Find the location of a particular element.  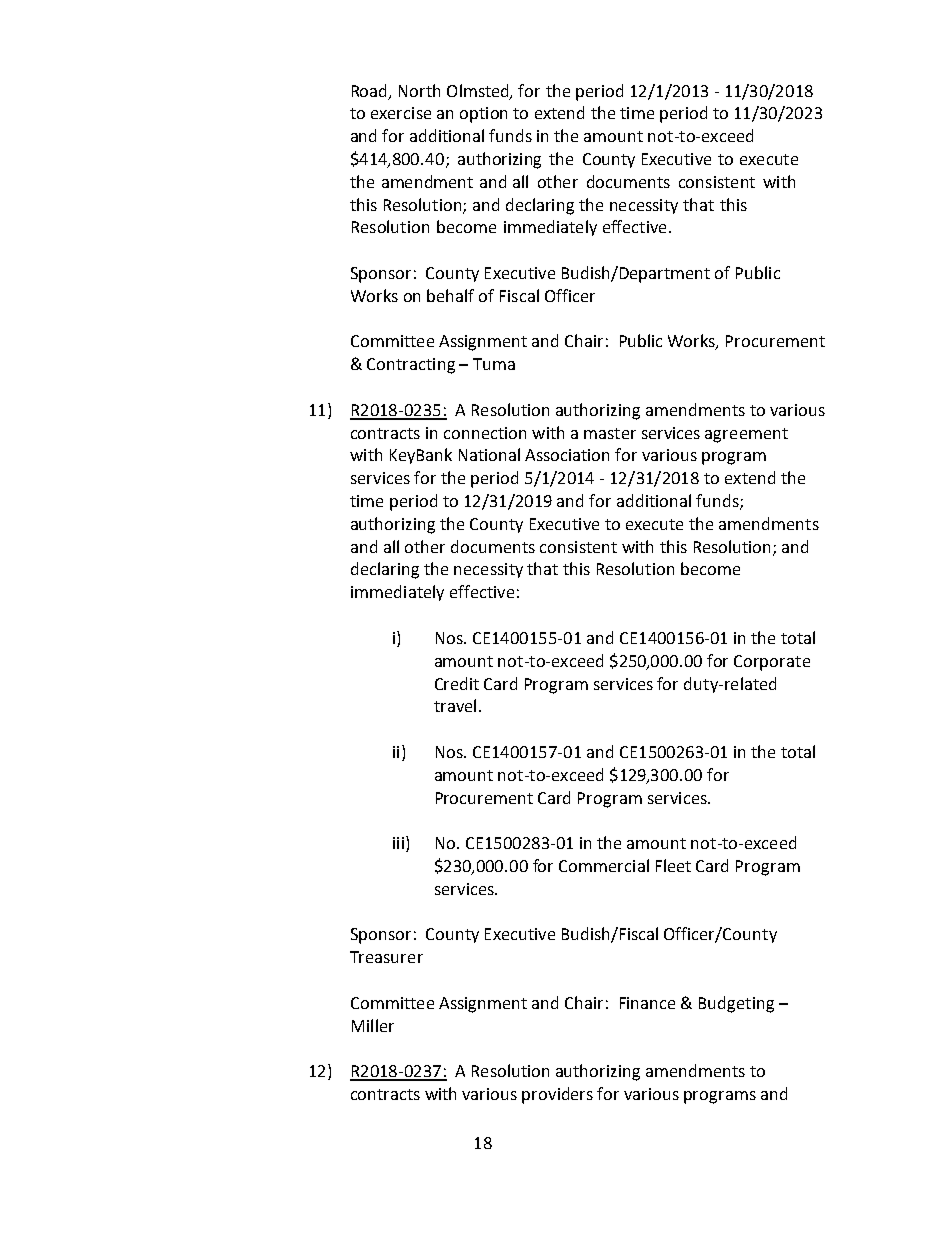

exercise is located at coordinates (401, 113).
